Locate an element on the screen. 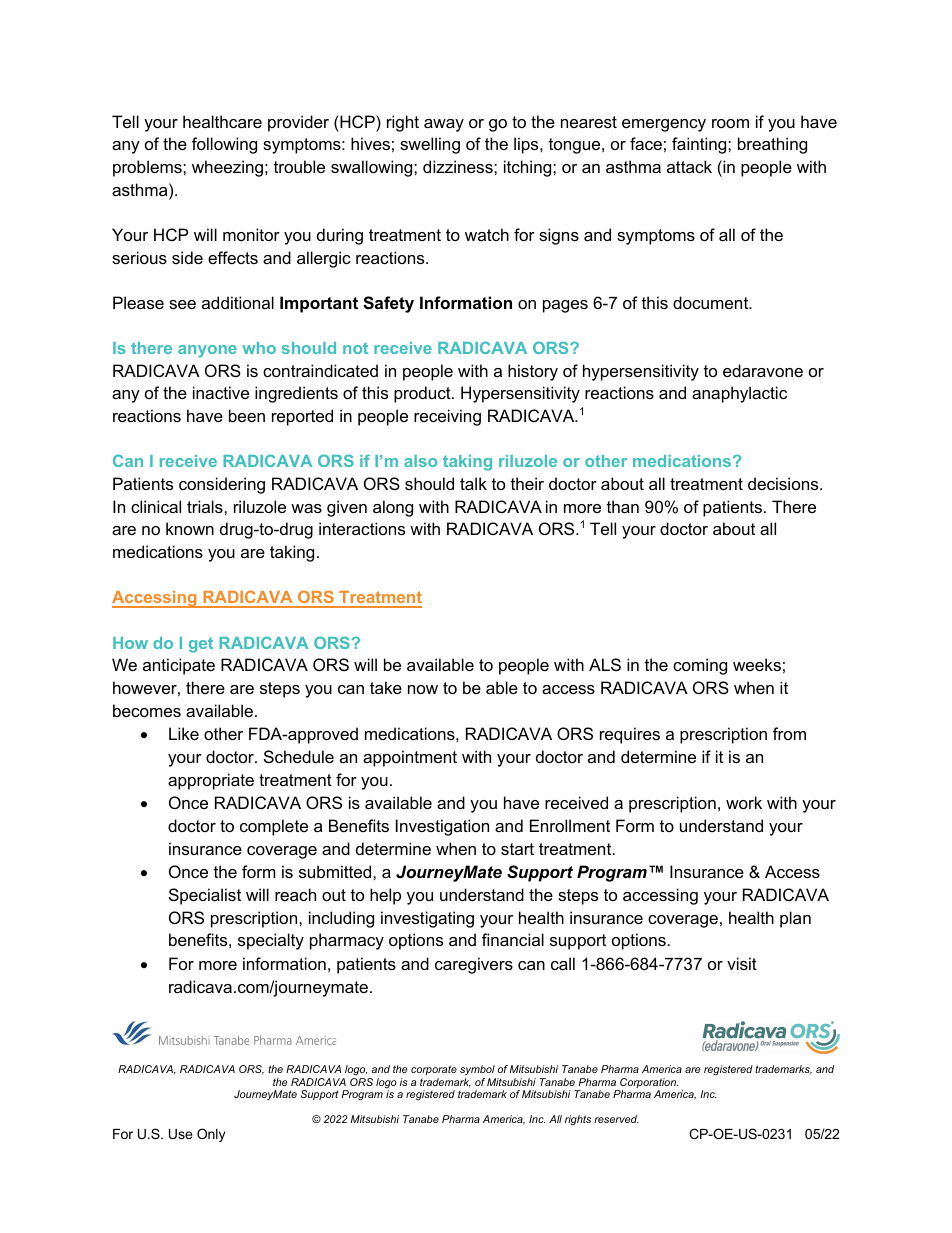 This screenshot has width=952, height=1233. trials is located at coordinates (206, 506).
